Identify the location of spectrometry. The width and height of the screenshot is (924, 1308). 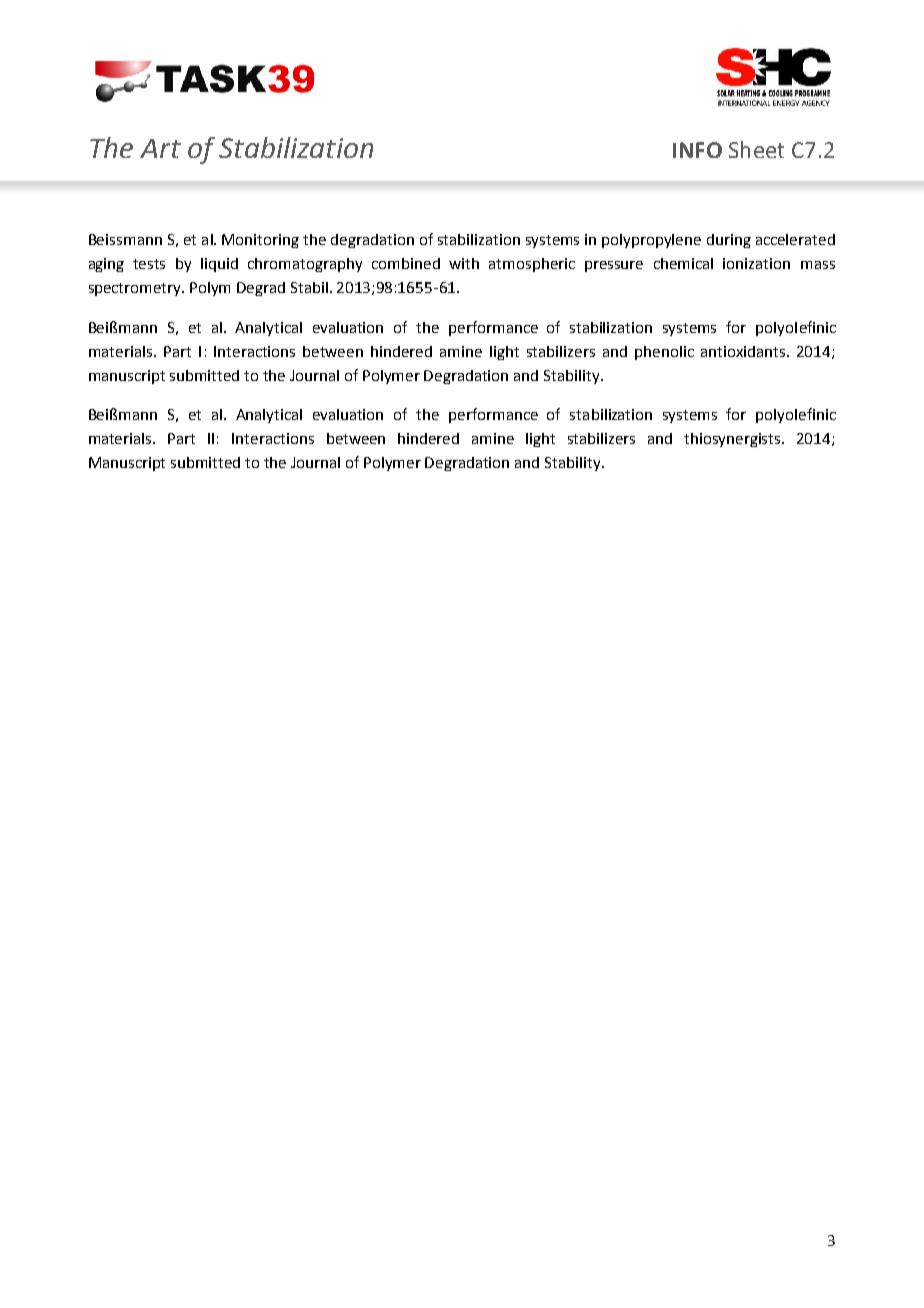
(136, 289).
